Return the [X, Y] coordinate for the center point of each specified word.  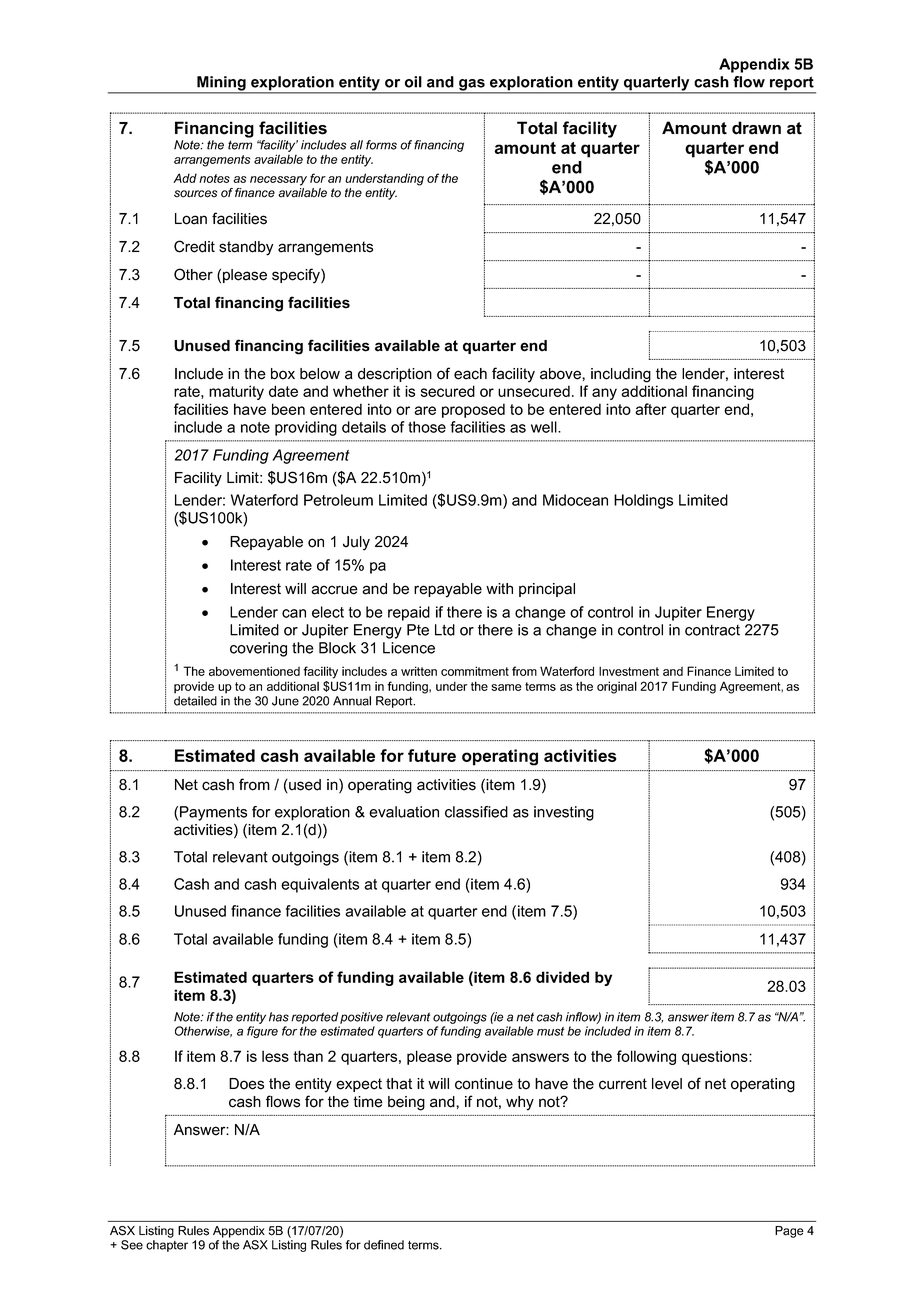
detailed [195, 701]
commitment [475, 671]
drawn [756, 128]
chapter [167, 1246]
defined [384, 1245]
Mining [221, 84]
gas [472, 86]
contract [712, 630]
